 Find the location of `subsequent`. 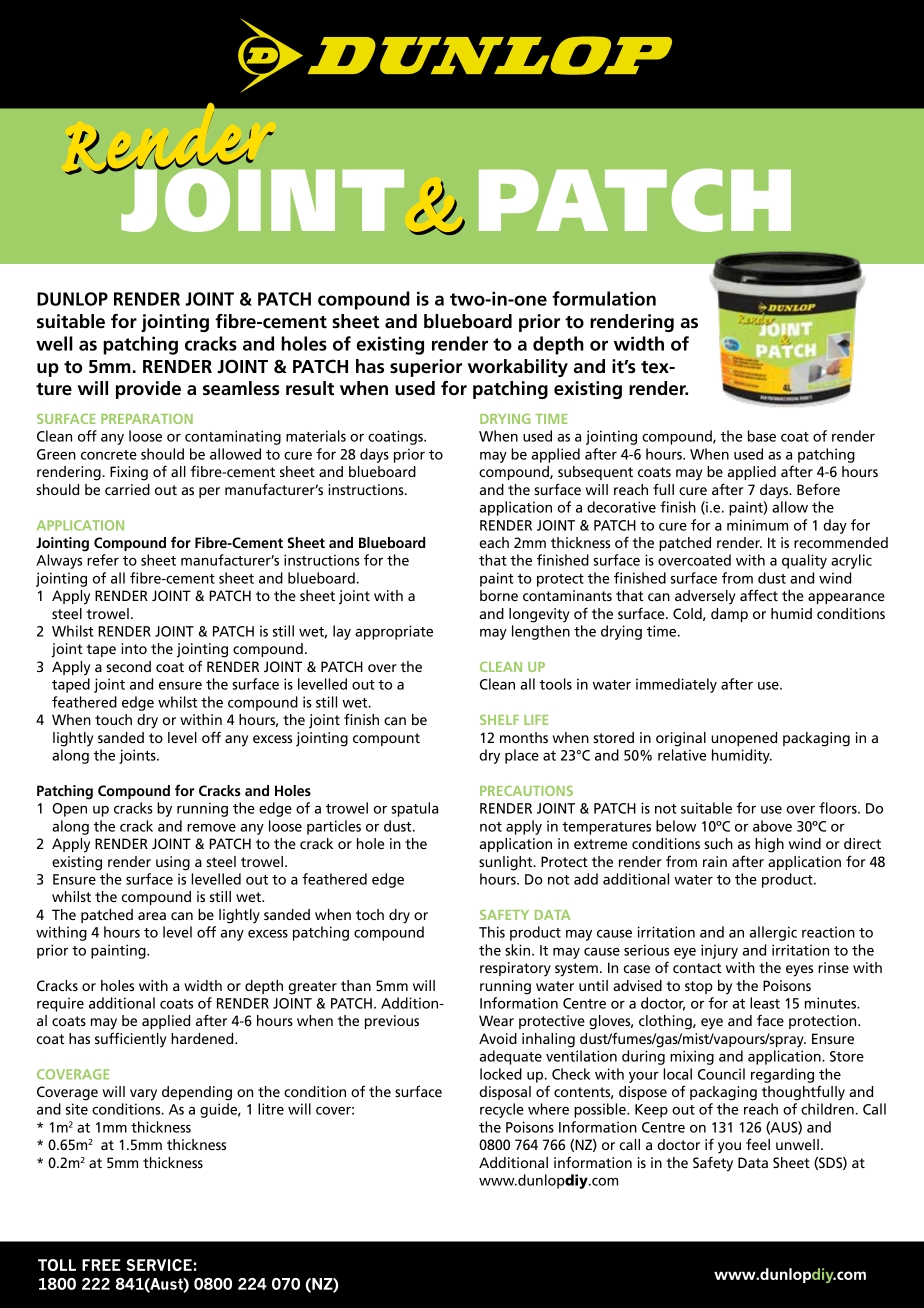

subsequent is located at coordinates (595, 473).
